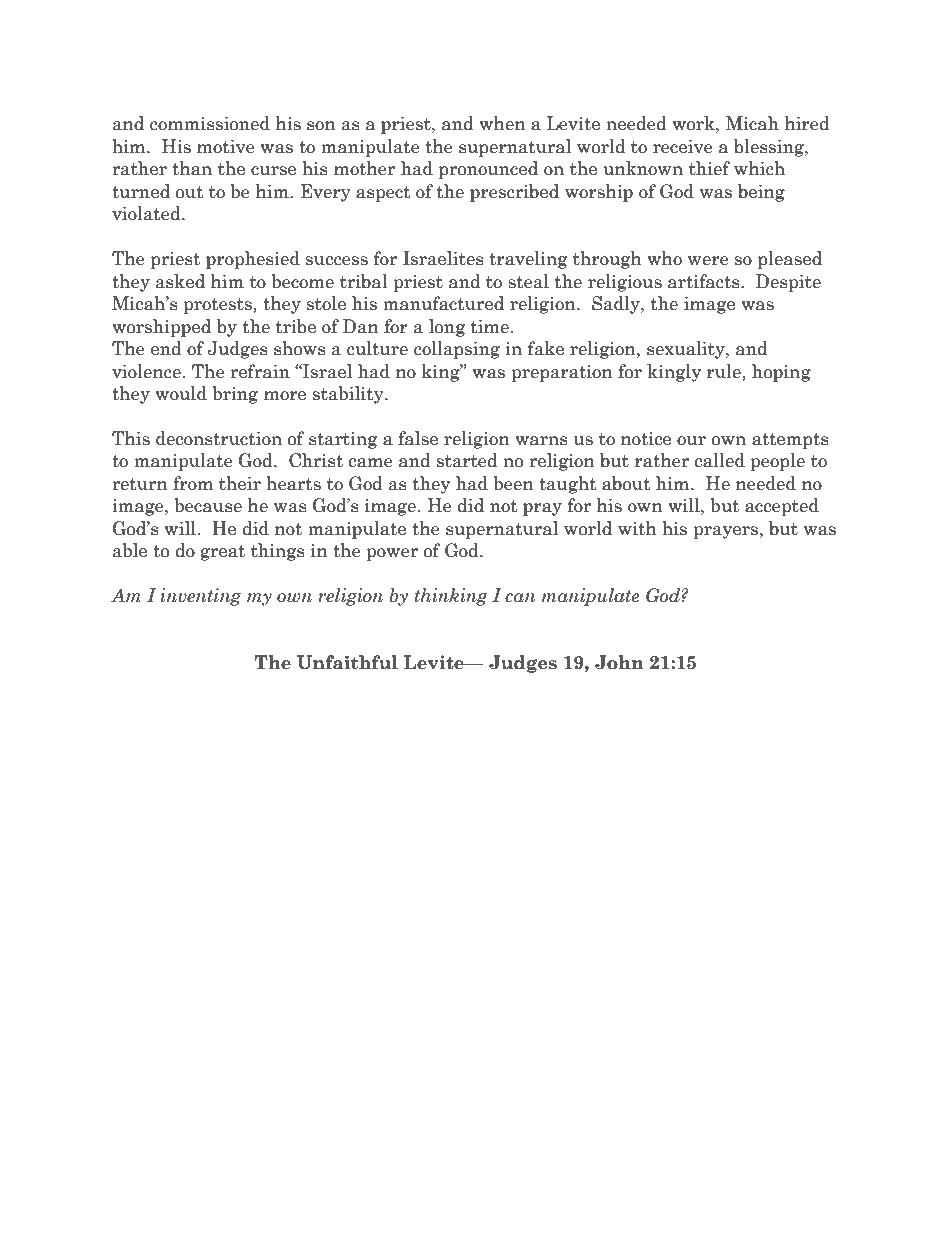 The height and width of the image is (1233, 952). I want to click on power, so click(392, 554).
